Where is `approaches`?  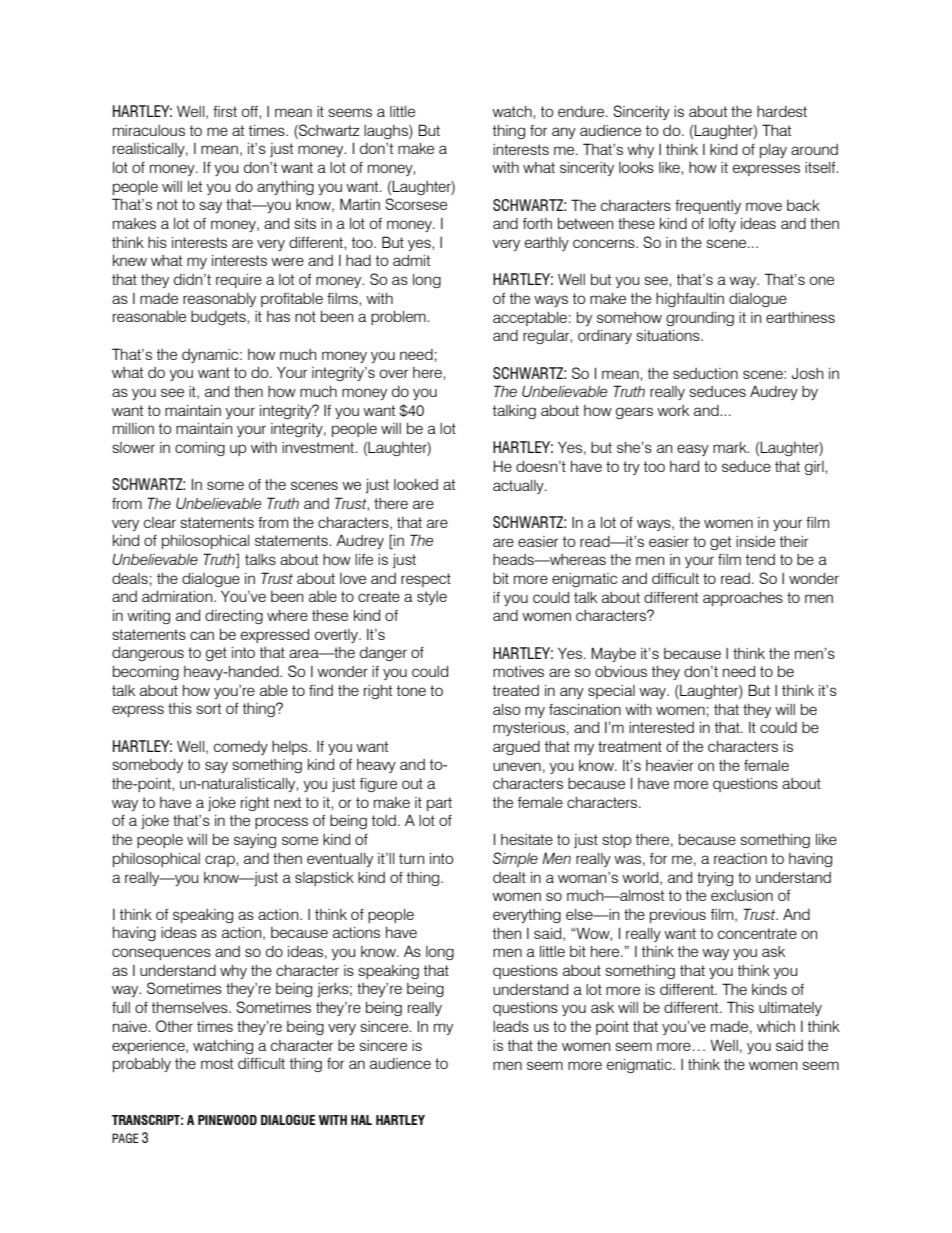
approaches is located at coordinates (743, 599).
